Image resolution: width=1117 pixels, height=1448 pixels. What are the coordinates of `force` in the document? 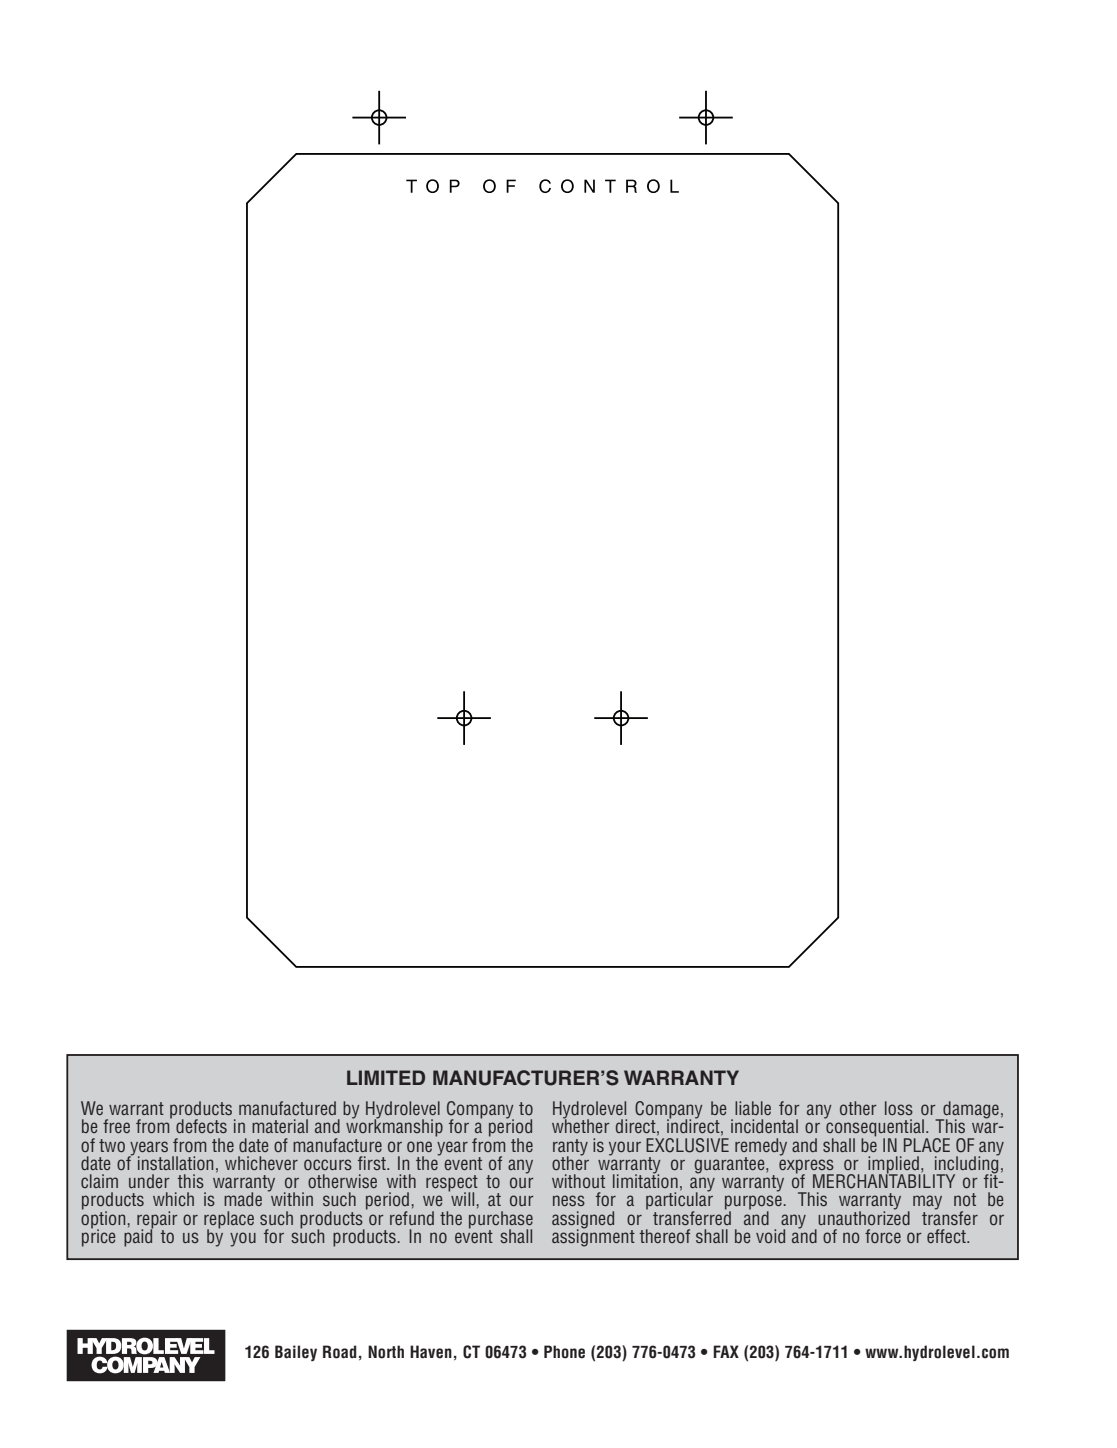 It's located at (883, 1236).
